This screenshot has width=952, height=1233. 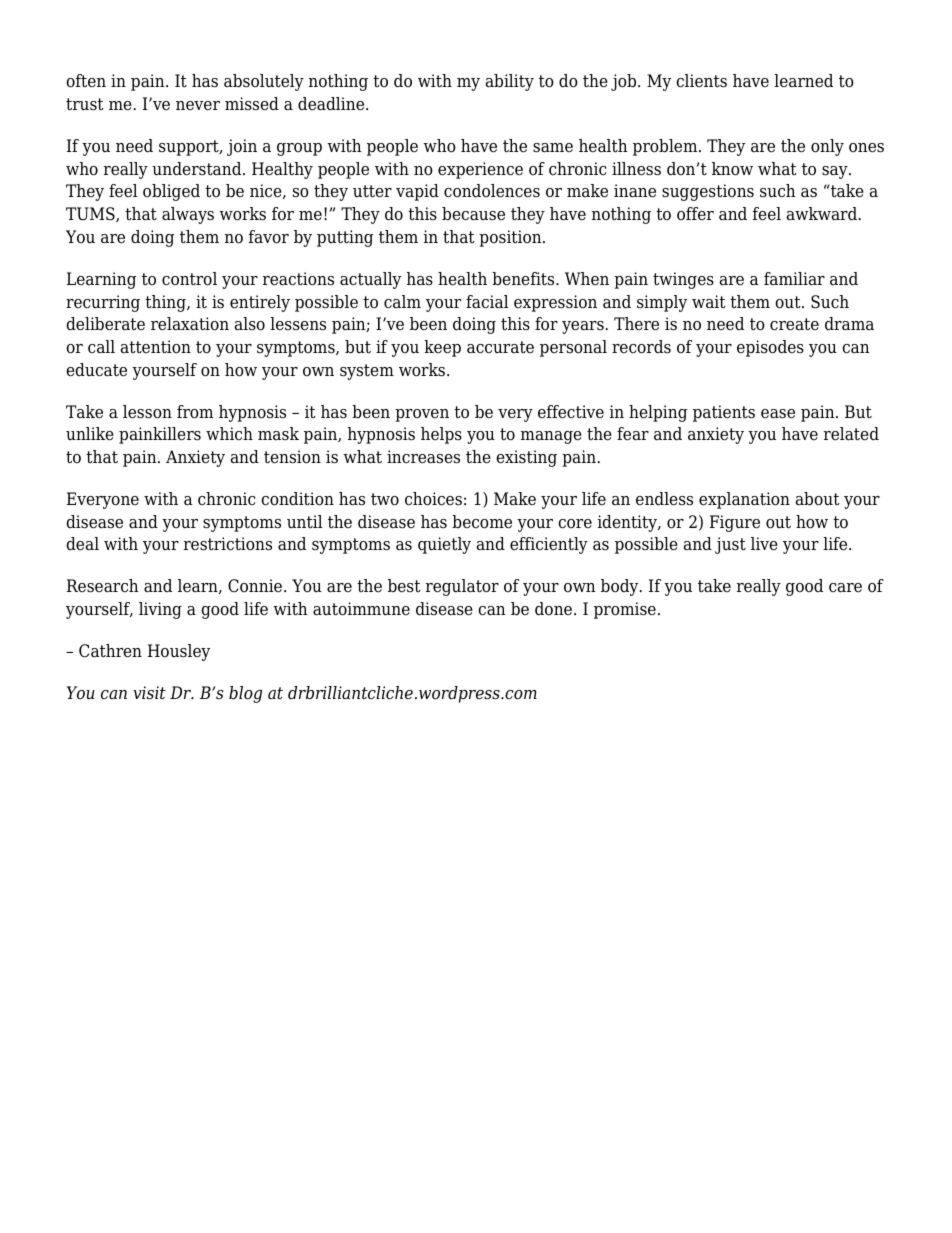 What do you see at coordinates (724, 413) in the screenshot?
I see `patients` at bounding box center [724, 413].
